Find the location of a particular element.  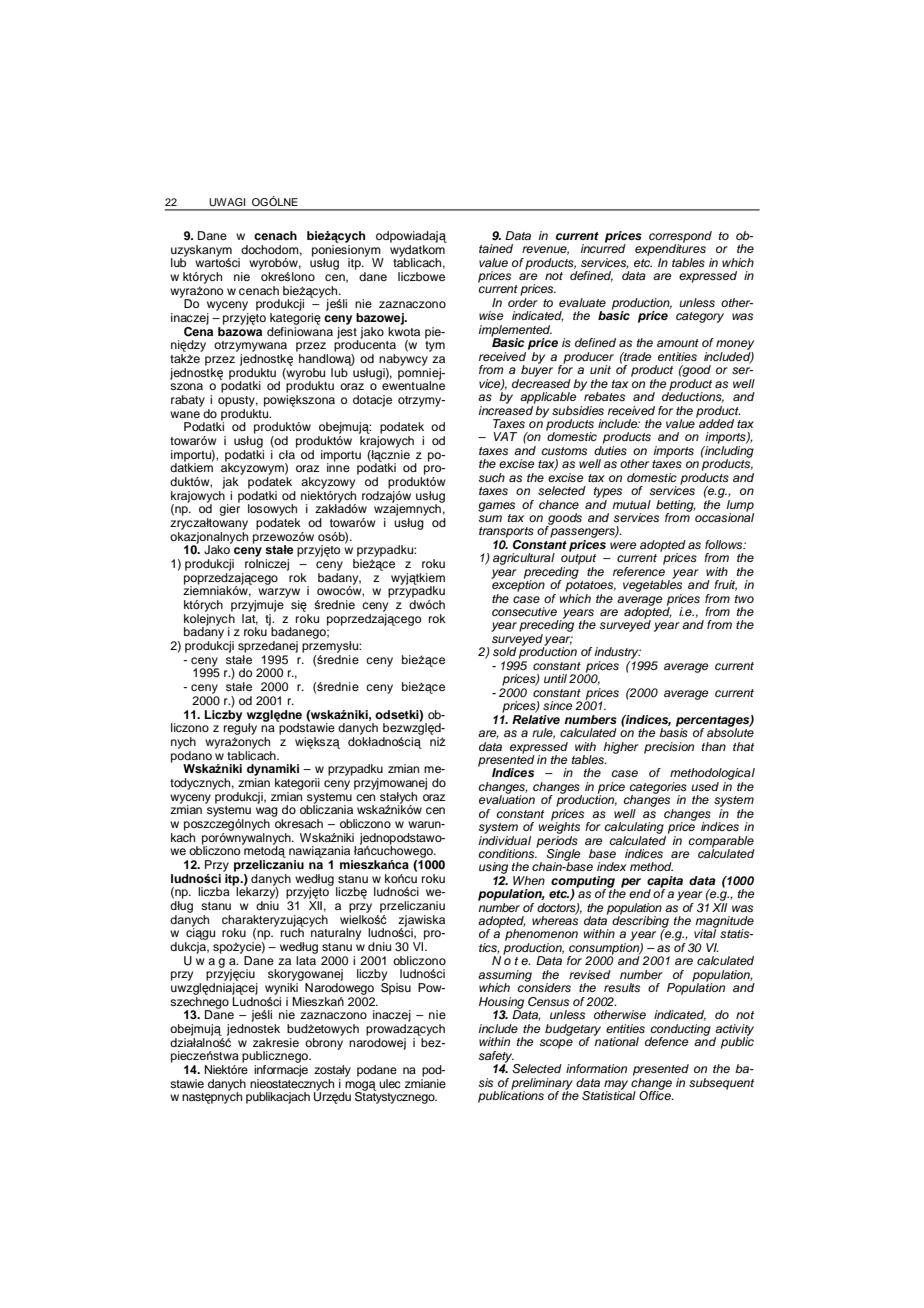

order is located at coordinates (523, 302).
